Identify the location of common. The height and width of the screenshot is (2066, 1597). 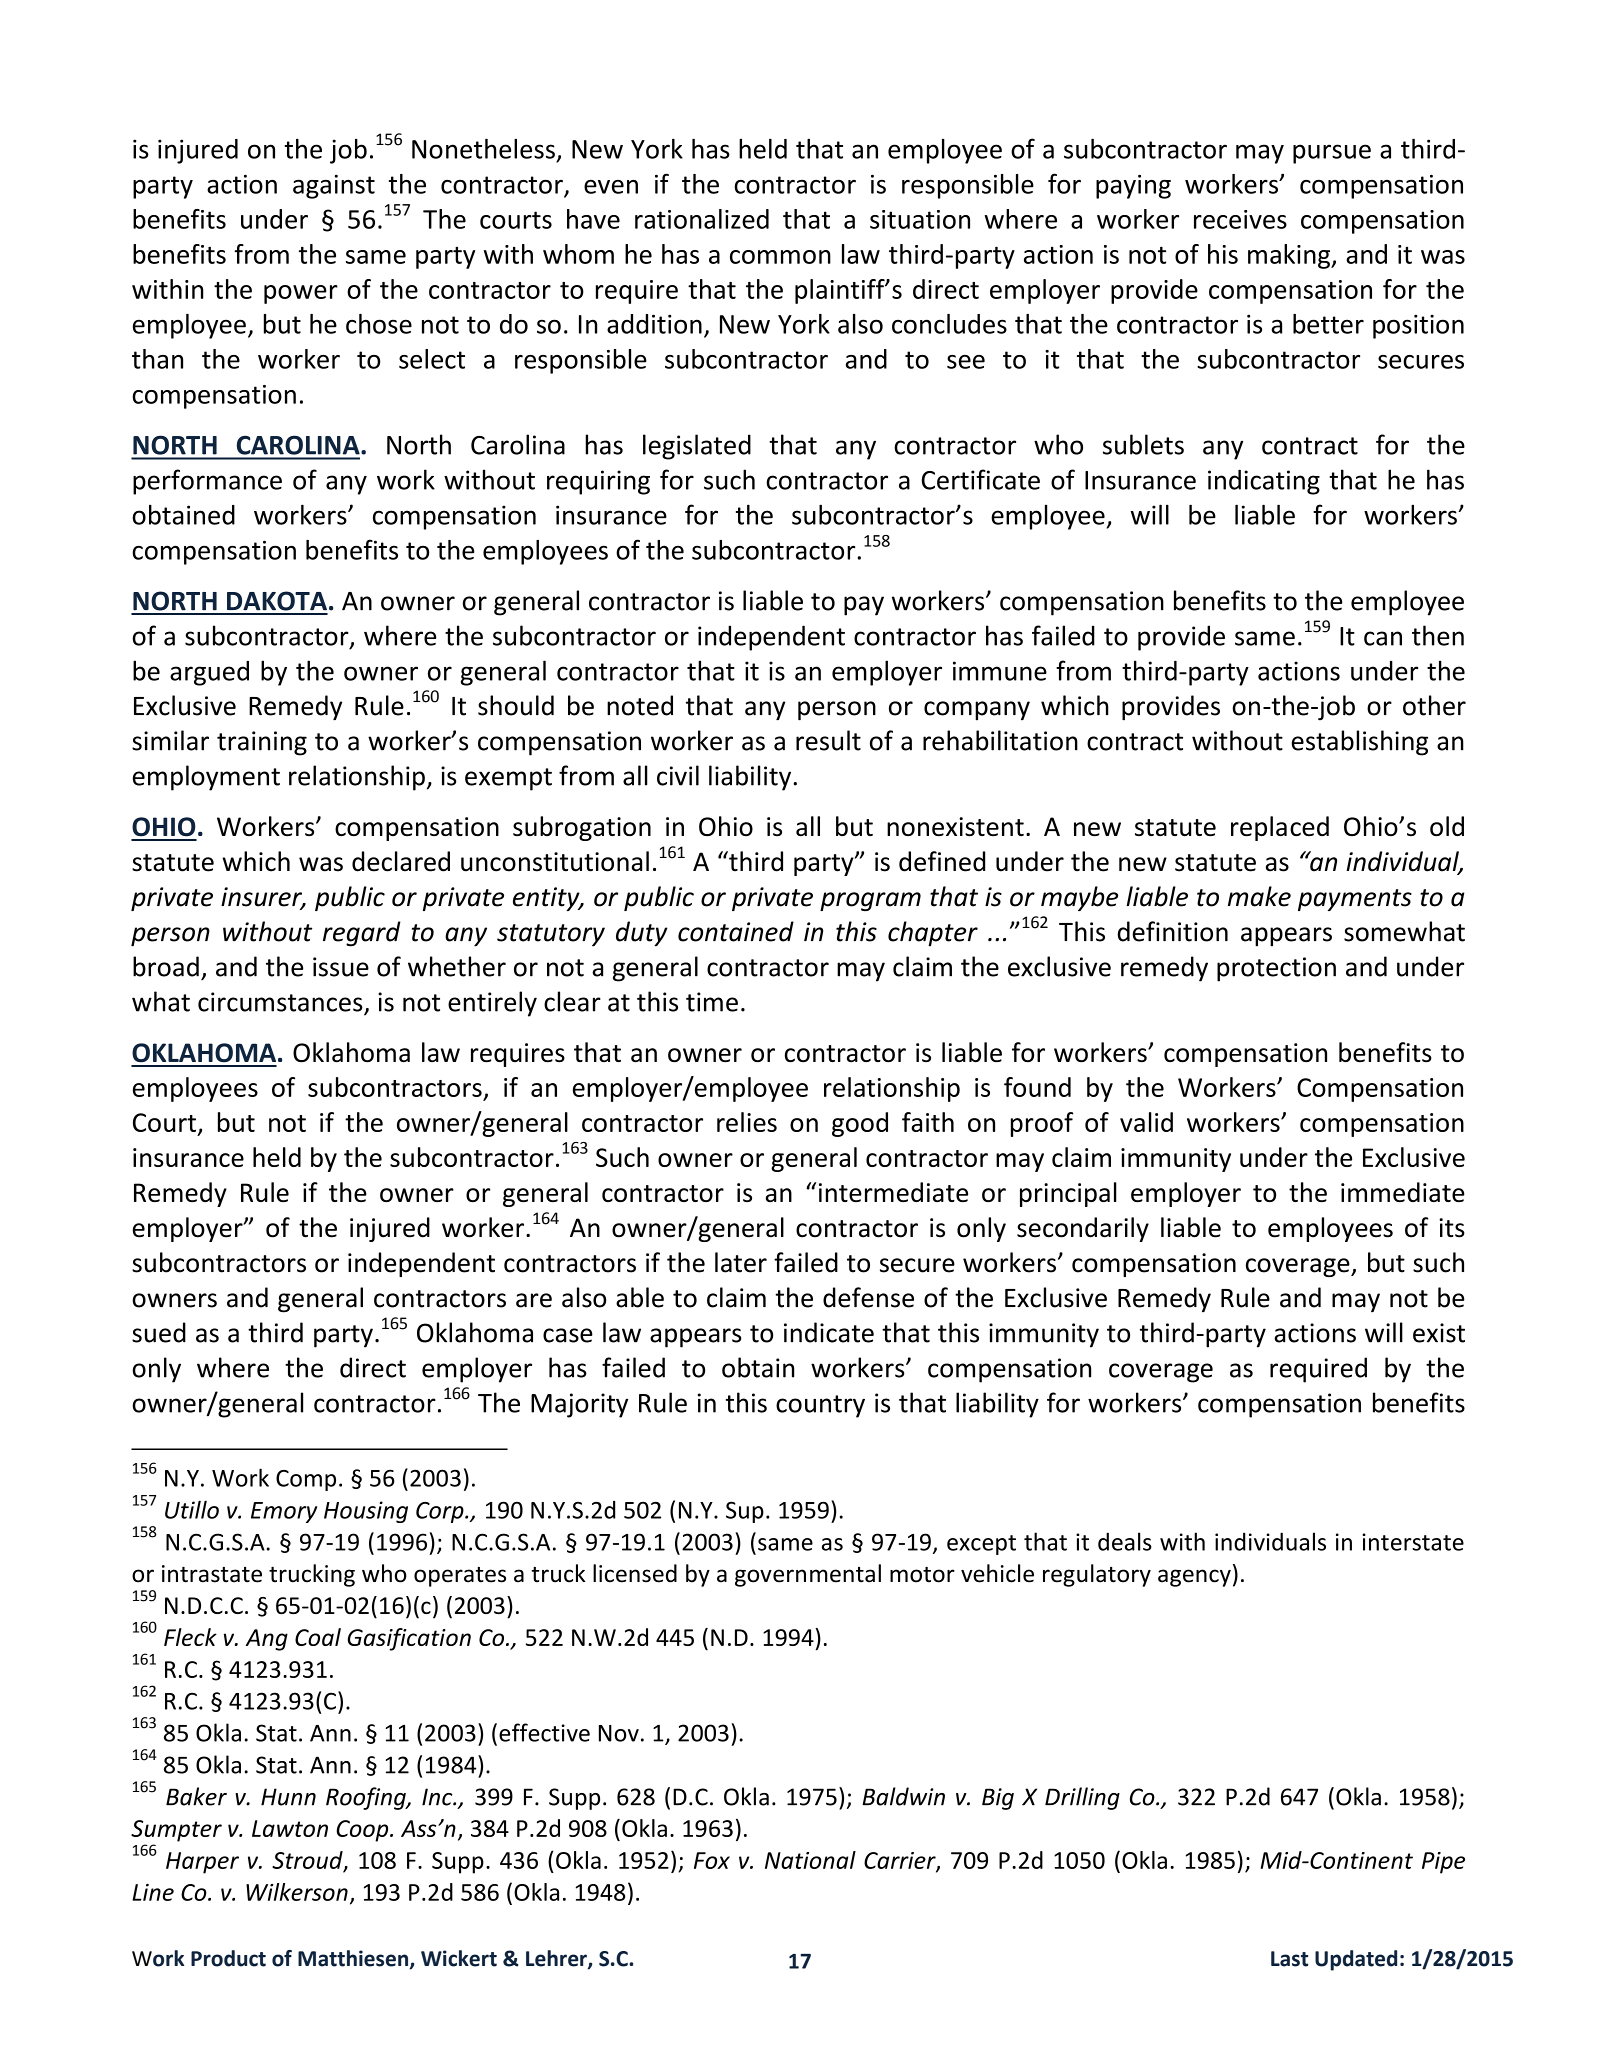
(780, 257).
